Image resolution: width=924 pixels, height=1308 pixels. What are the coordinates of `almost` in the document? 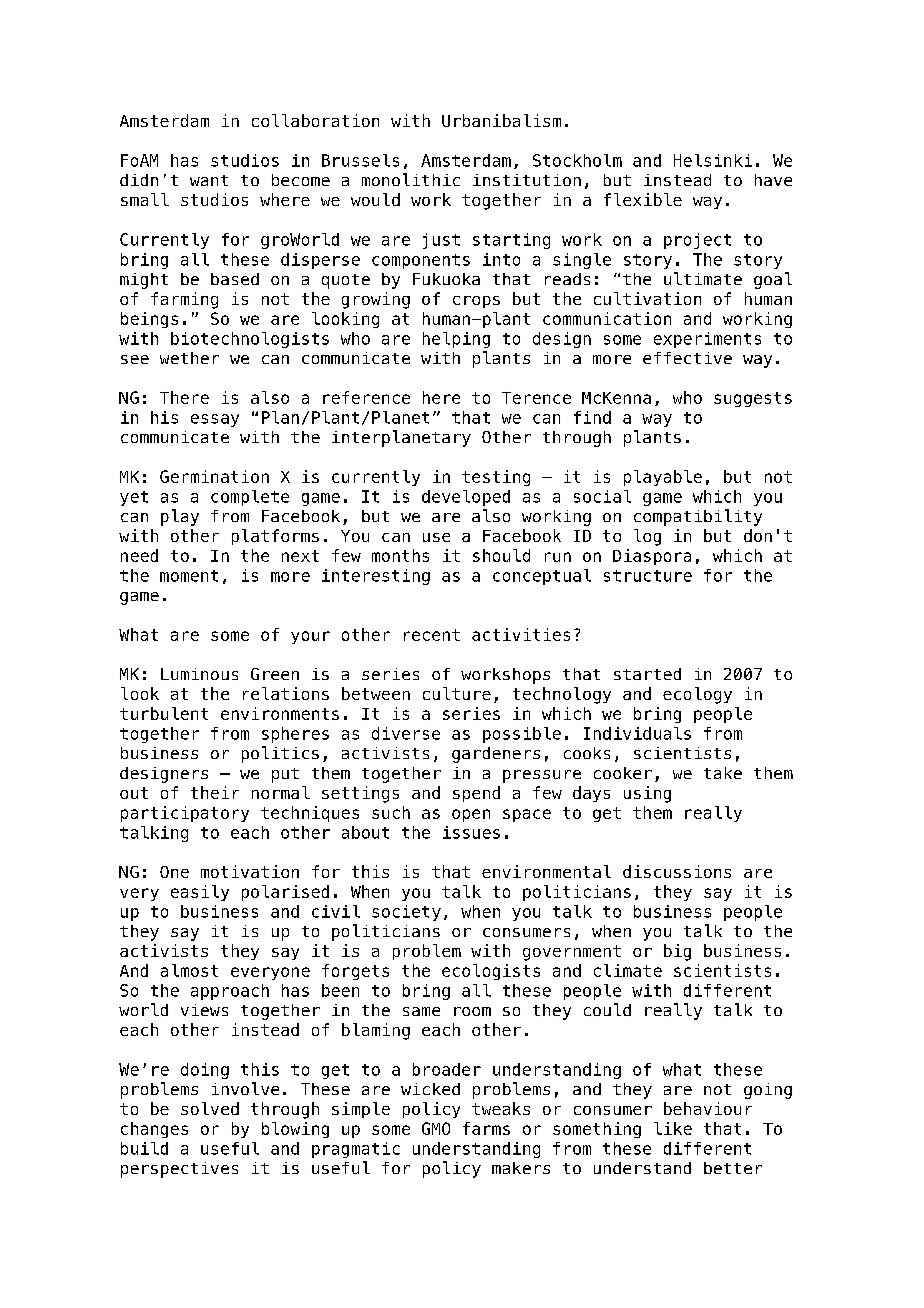 It's located at (189, 970).
